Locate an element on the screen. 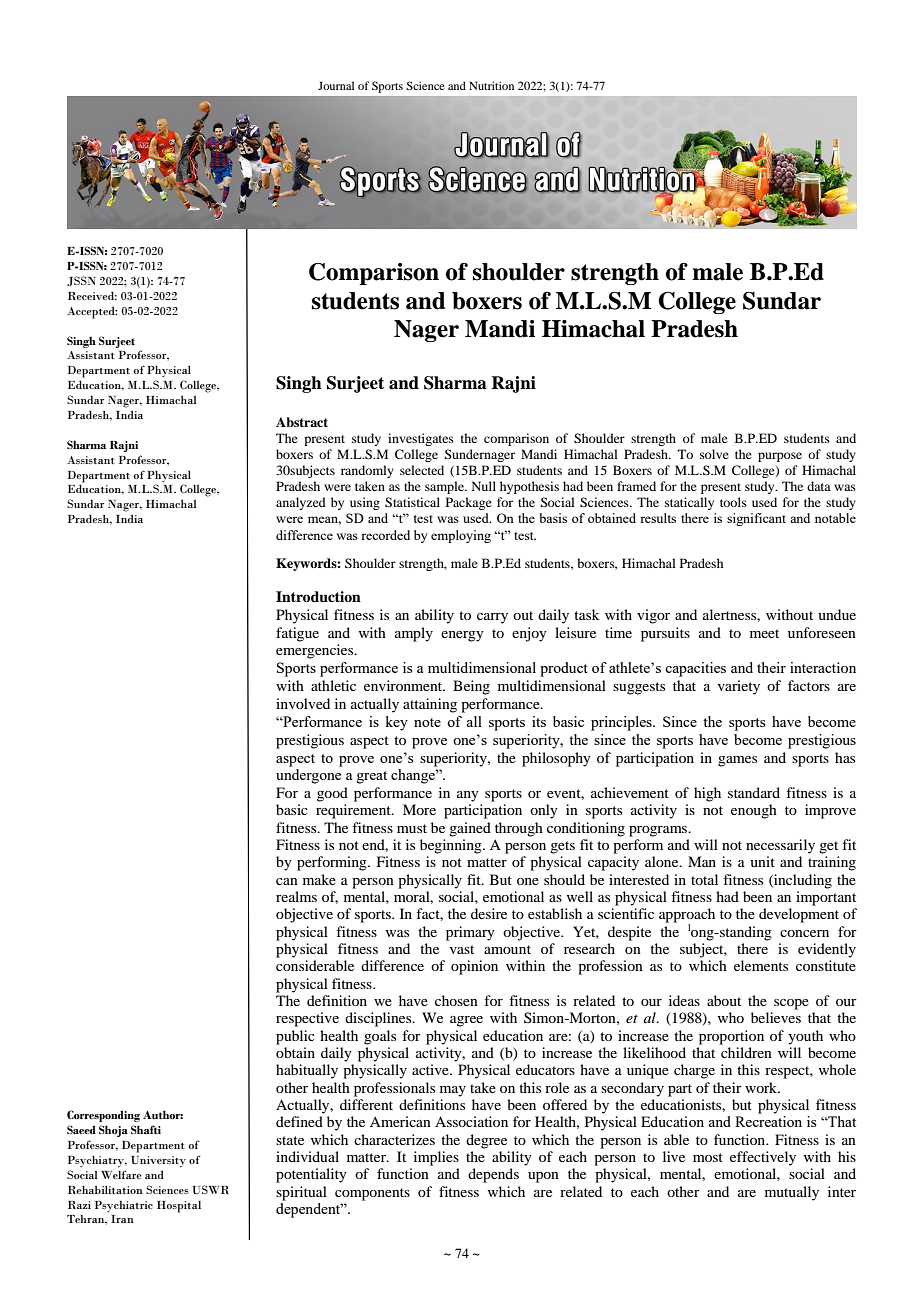 The image size is (924, 1307). depends is located at coordinates (493, 1175).
